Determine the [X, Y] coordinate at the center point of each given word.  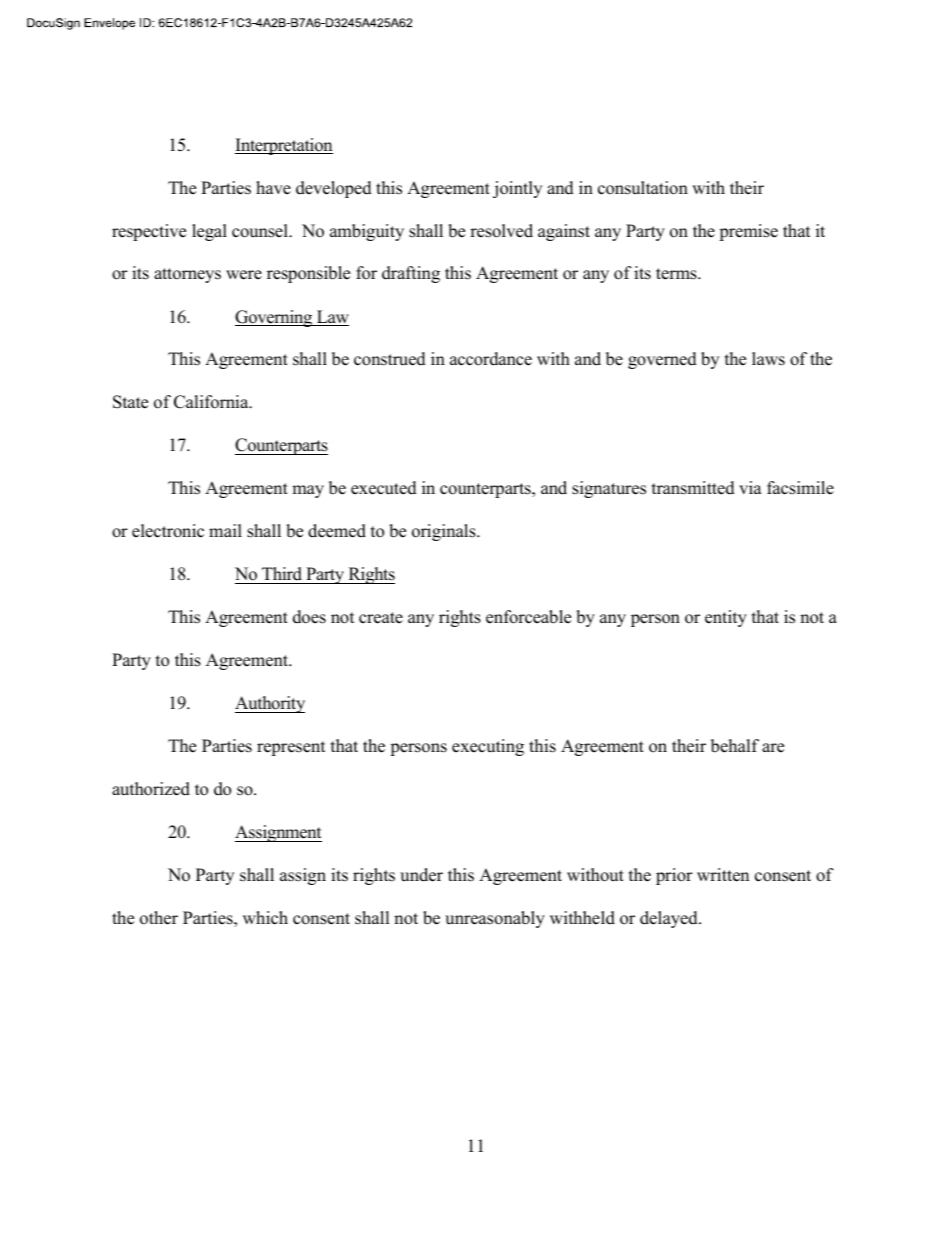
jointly [517, 189]
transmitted [693, 488]
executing [488, 747]
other [159, 918]
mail [225, 530]
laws [768, 359]
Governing [275, 318]
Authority [270, 704]
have [273, 188]
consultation [643, 188]
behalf [735, 746]
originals [445, 532]
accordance [491, 359]
